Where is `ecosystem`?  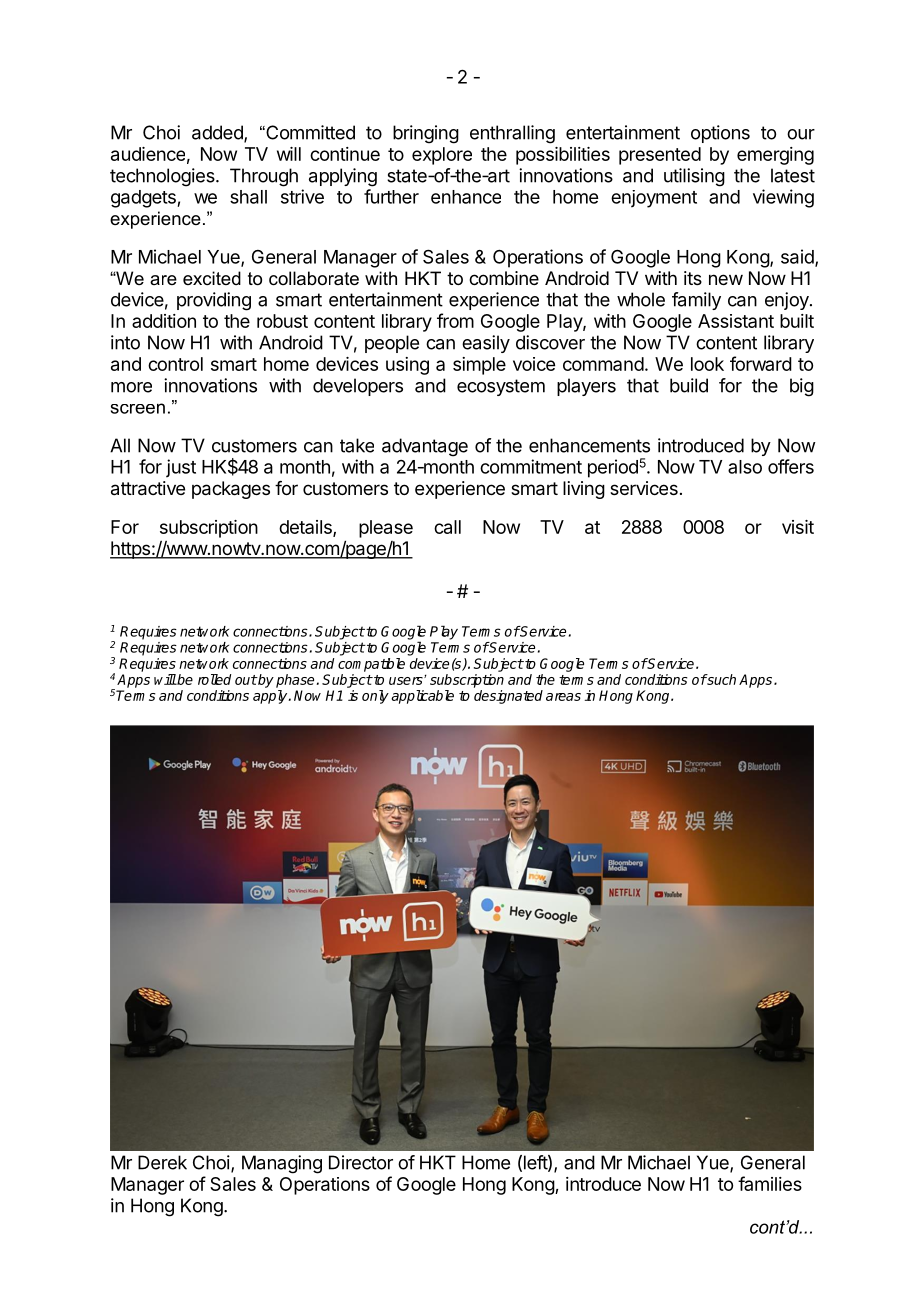
ecosystem is located at coordinates (501, 387).
